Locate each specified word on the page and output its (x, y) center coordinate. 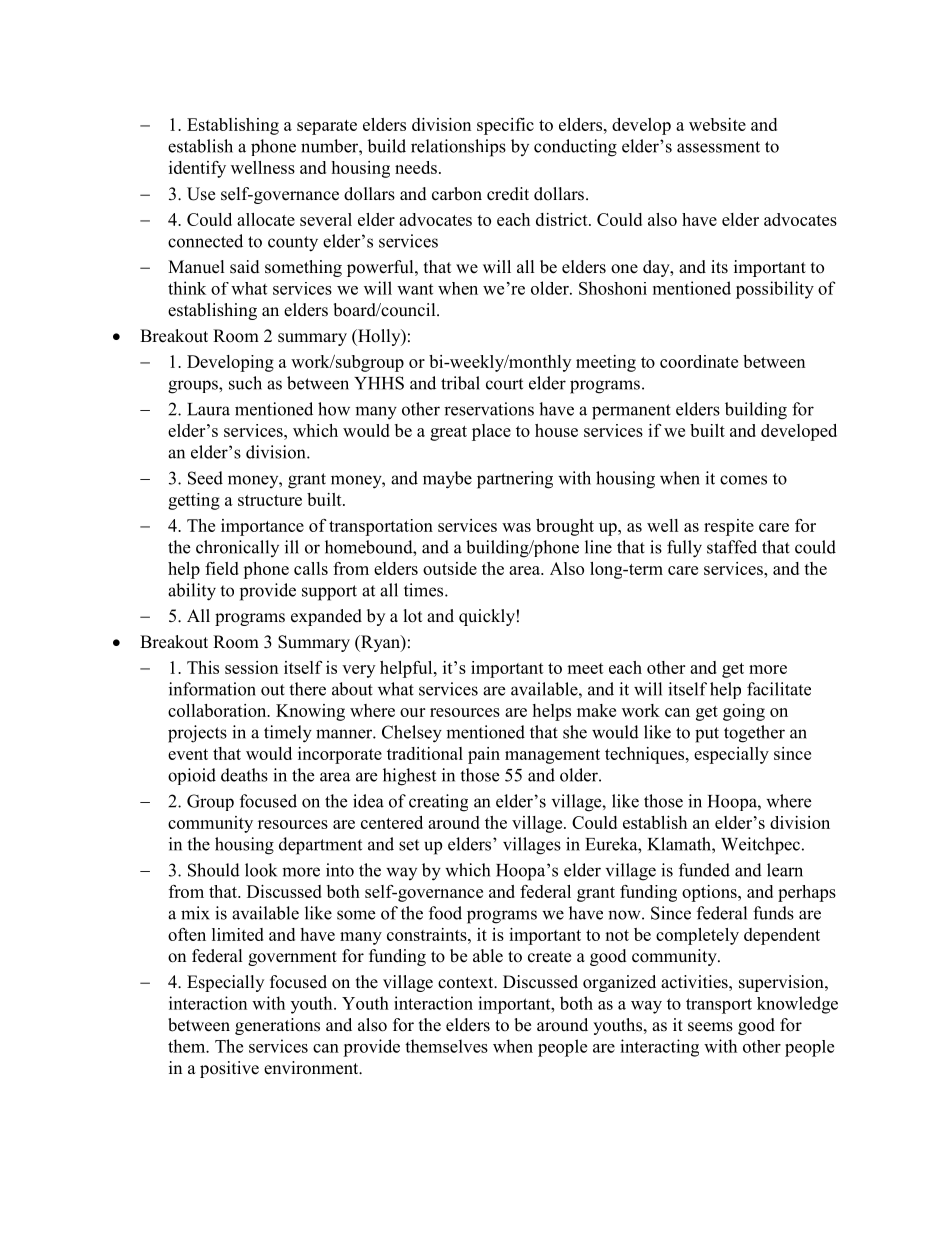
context (467, 983)
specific (505, 126)
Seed (205, 478)
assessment (718, 147)
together (754, 734)
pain (484, 755)
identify (197, 169)
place (491, 432)
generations (277, 1026)
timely (288, 734)
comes (743, 480)
